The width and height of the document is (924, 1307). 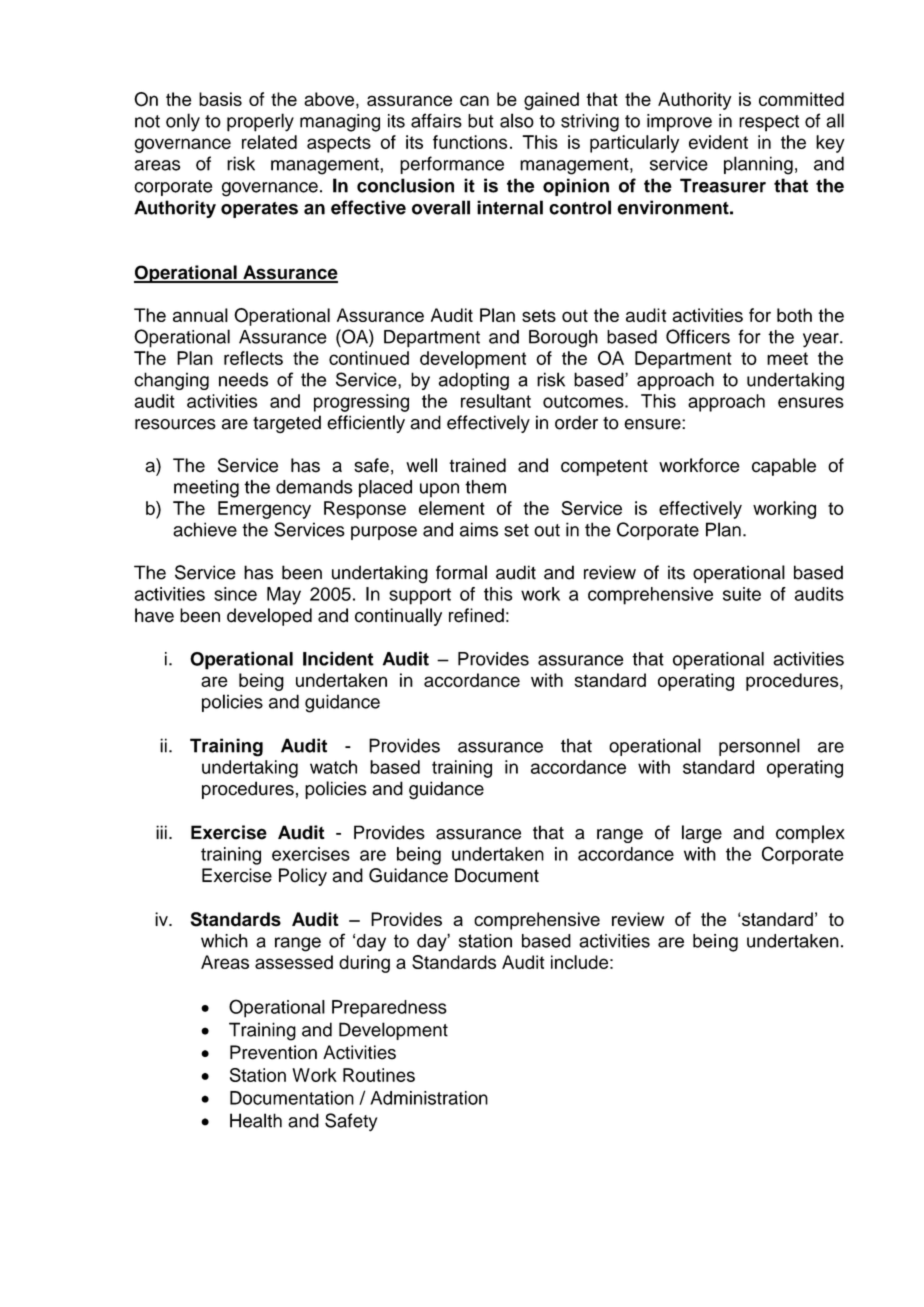 What do you see at coordinates (429, 1098) in the document?
I see `Administration` at bounding box center [429, 1098].
